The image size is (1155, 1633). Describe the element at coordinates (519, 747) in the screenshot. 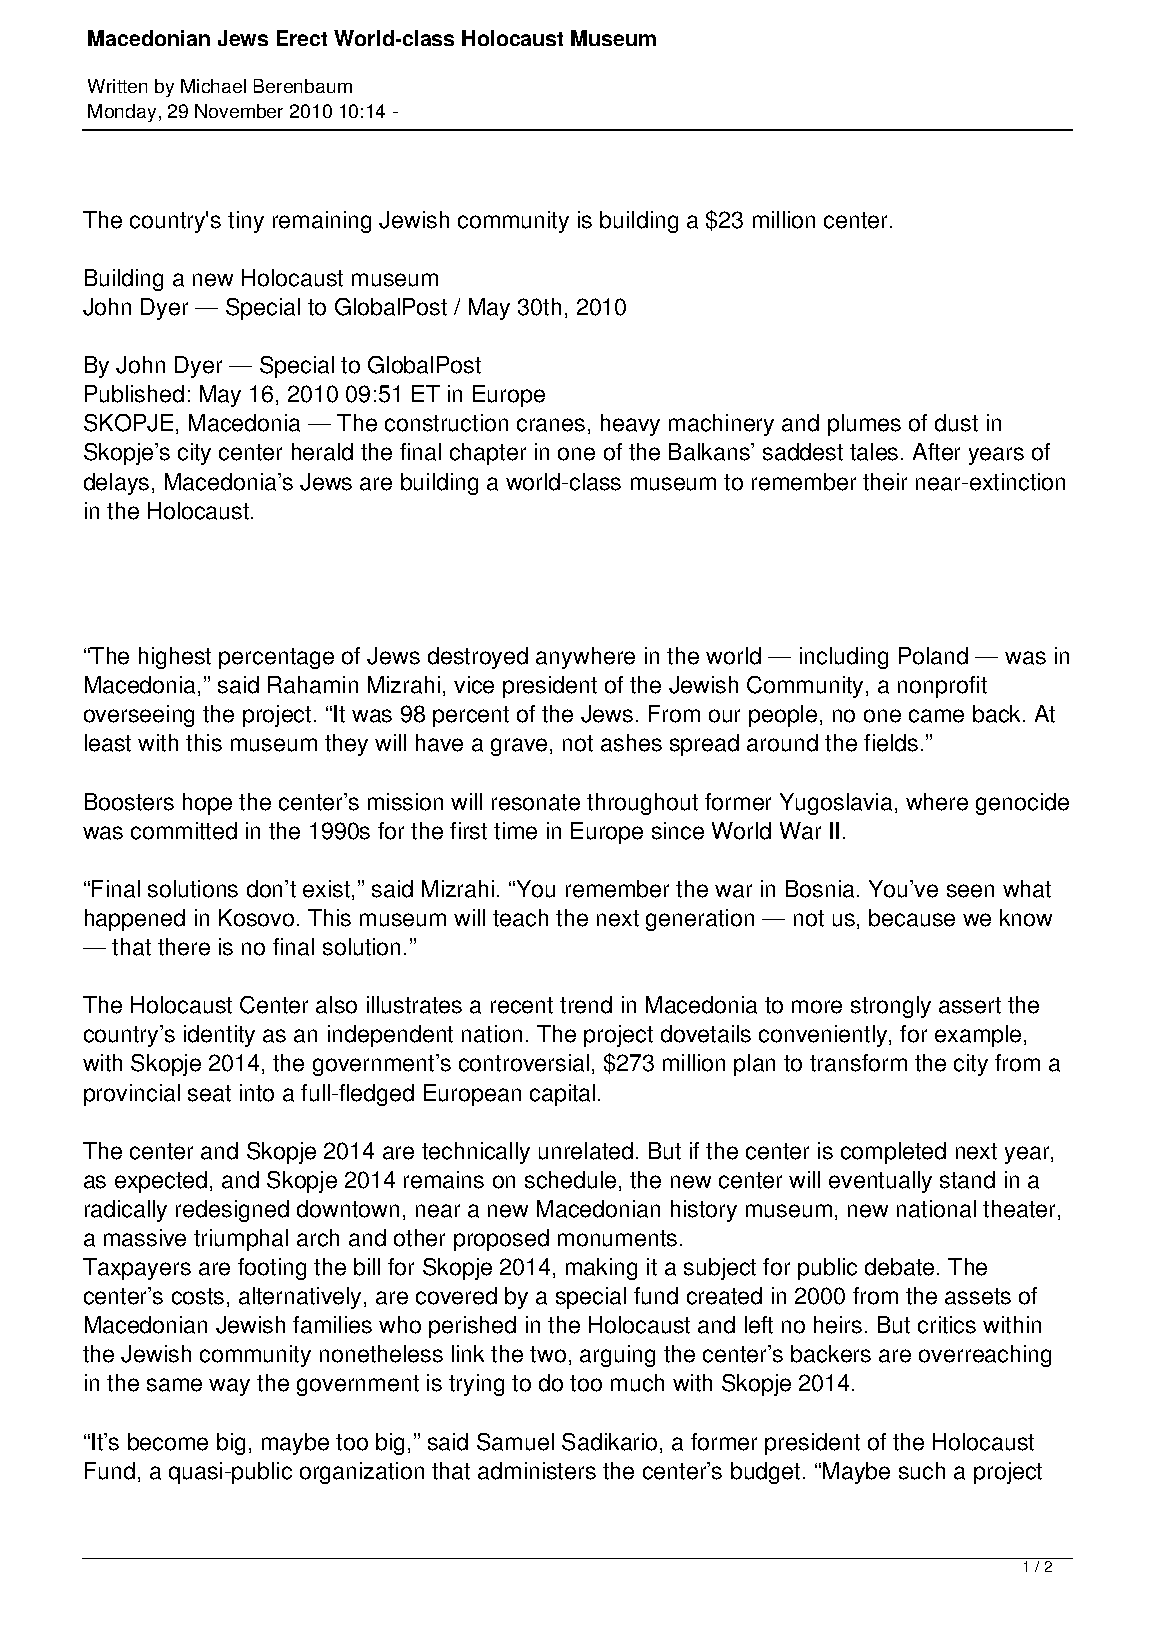

I see `grave` at that location.
